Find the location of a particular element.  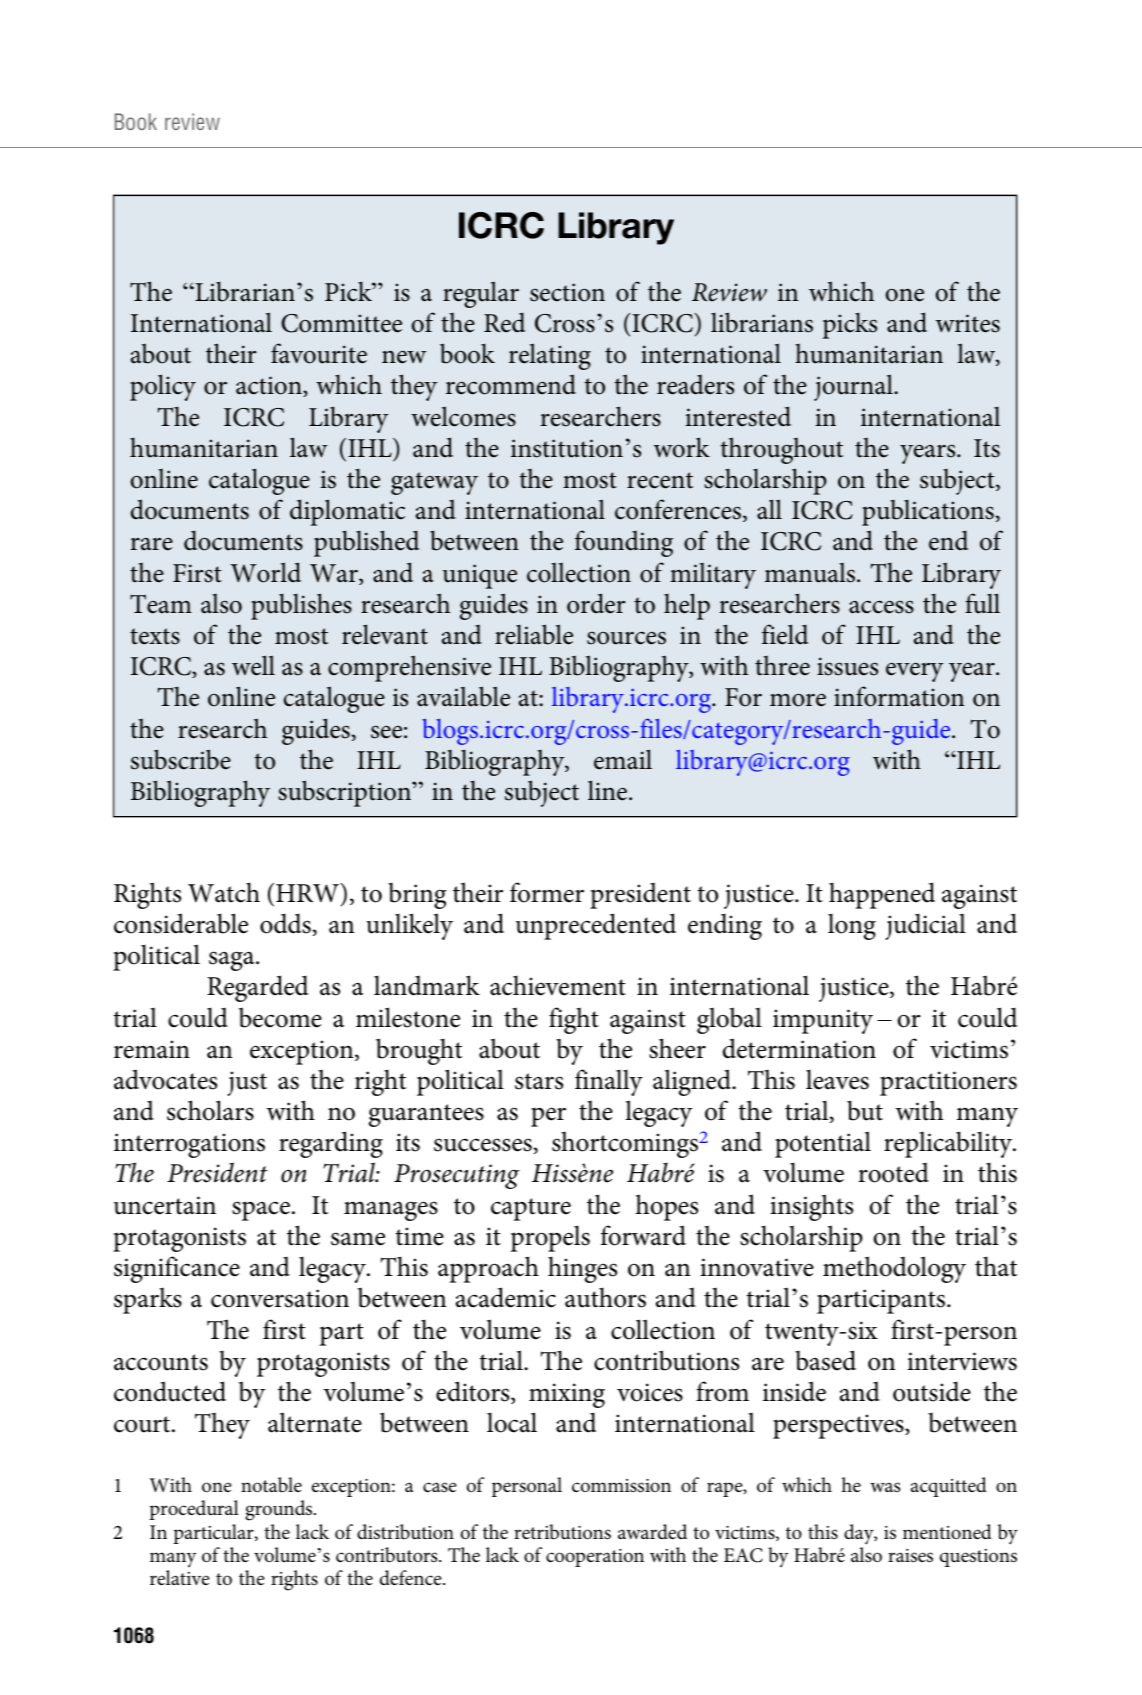

action is located at coordinates (270, 386).
